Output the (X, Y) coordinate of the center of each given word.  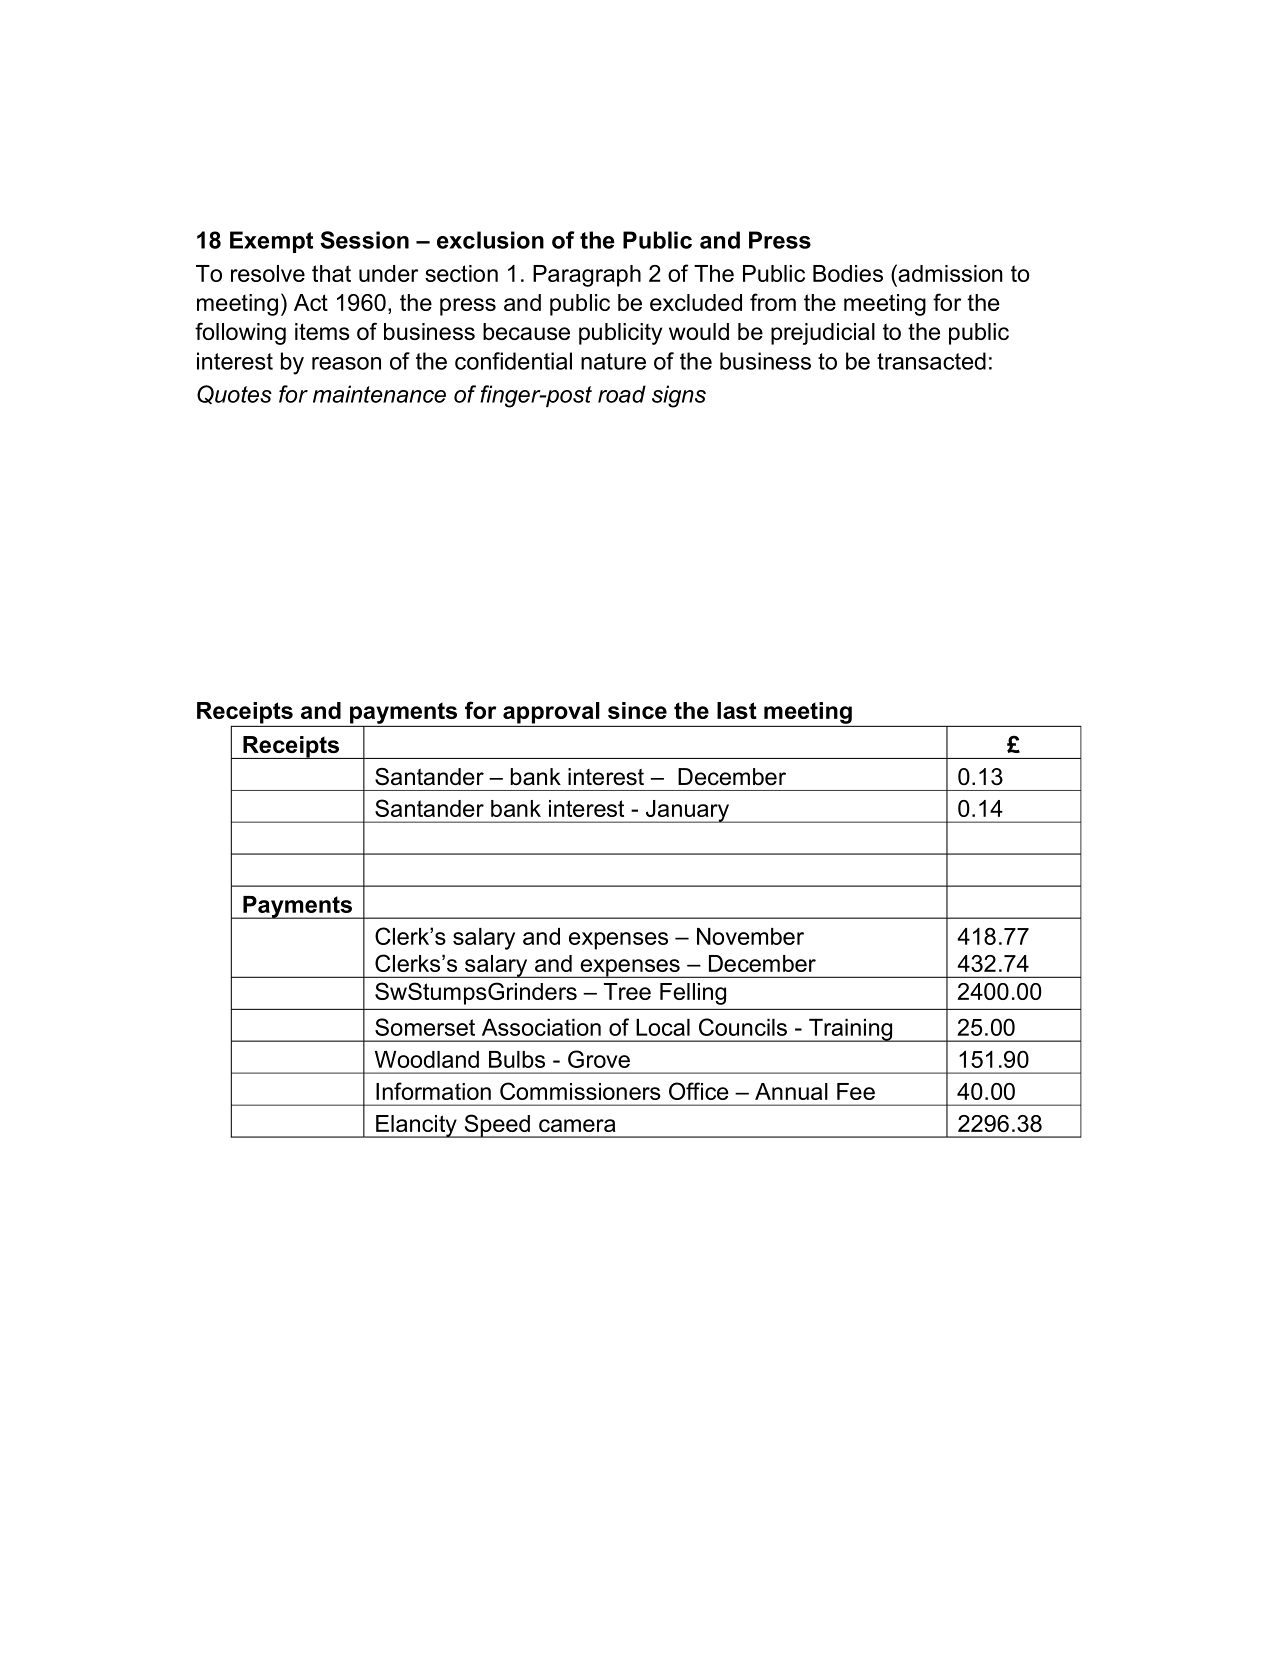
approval (551, 713)
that (331, 273)
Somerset (425, 1027)
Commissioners (580, 1091)
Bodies (848, 273)
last (737, 710)
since (637, 710)
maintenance (379, 394)
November (750, 936)
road (622, 394)
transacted (931, 361)
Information (433, 1091)
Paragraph (587, 276)
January (687, 811)
